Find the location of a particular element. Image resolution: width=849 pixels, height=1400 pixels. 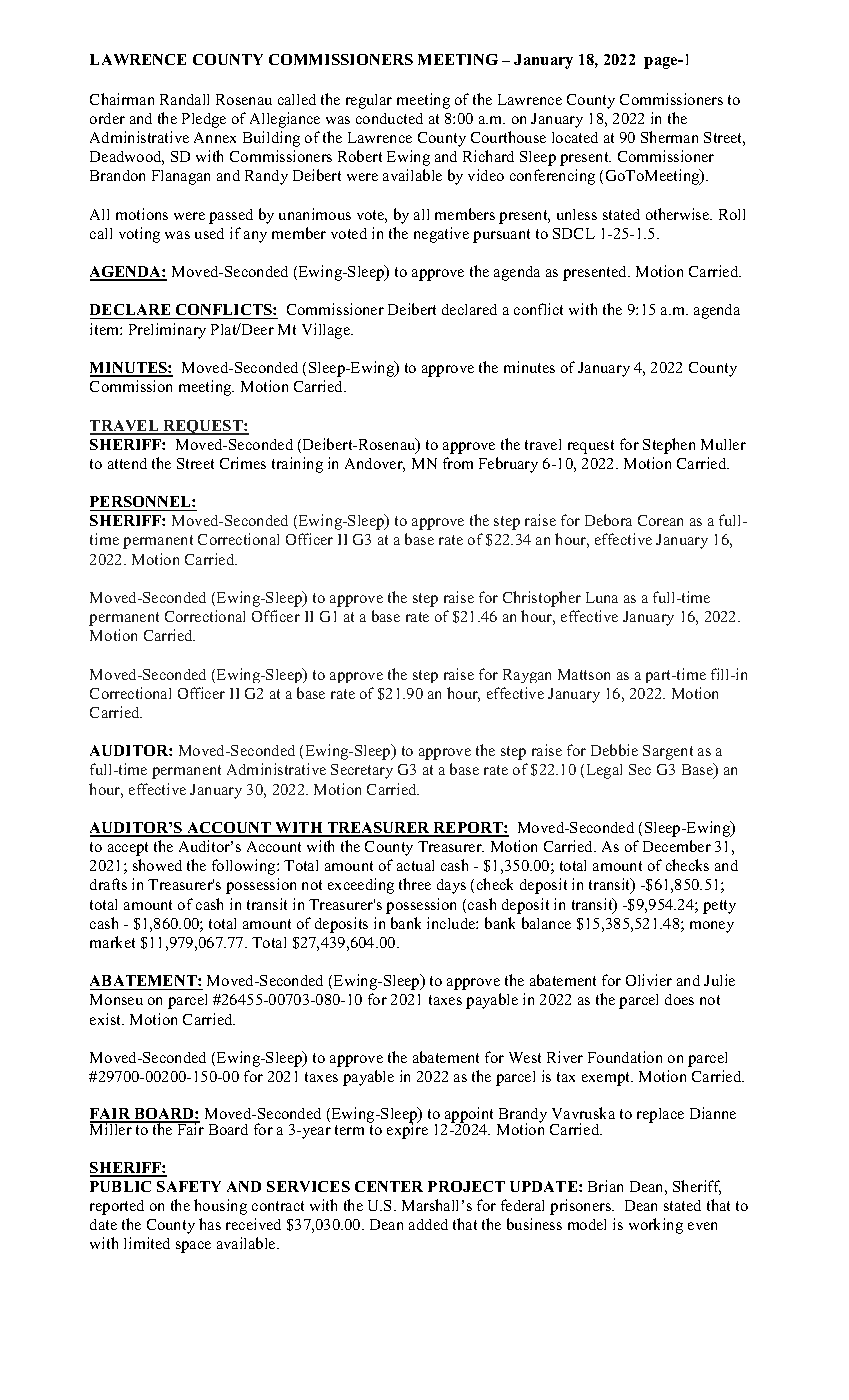

Village is located at coordinates (327, 331).
